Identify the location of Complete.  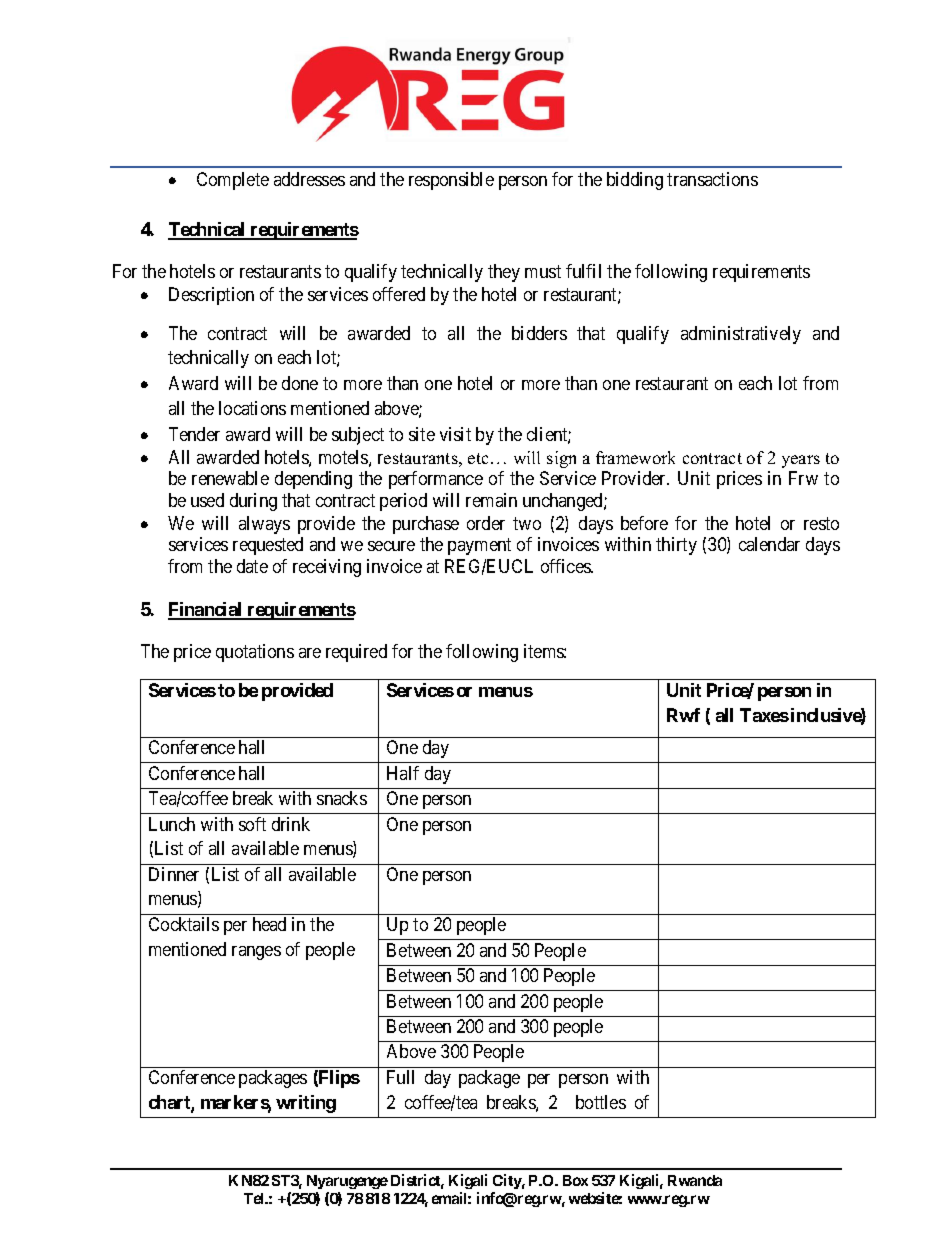
(233, 181).
